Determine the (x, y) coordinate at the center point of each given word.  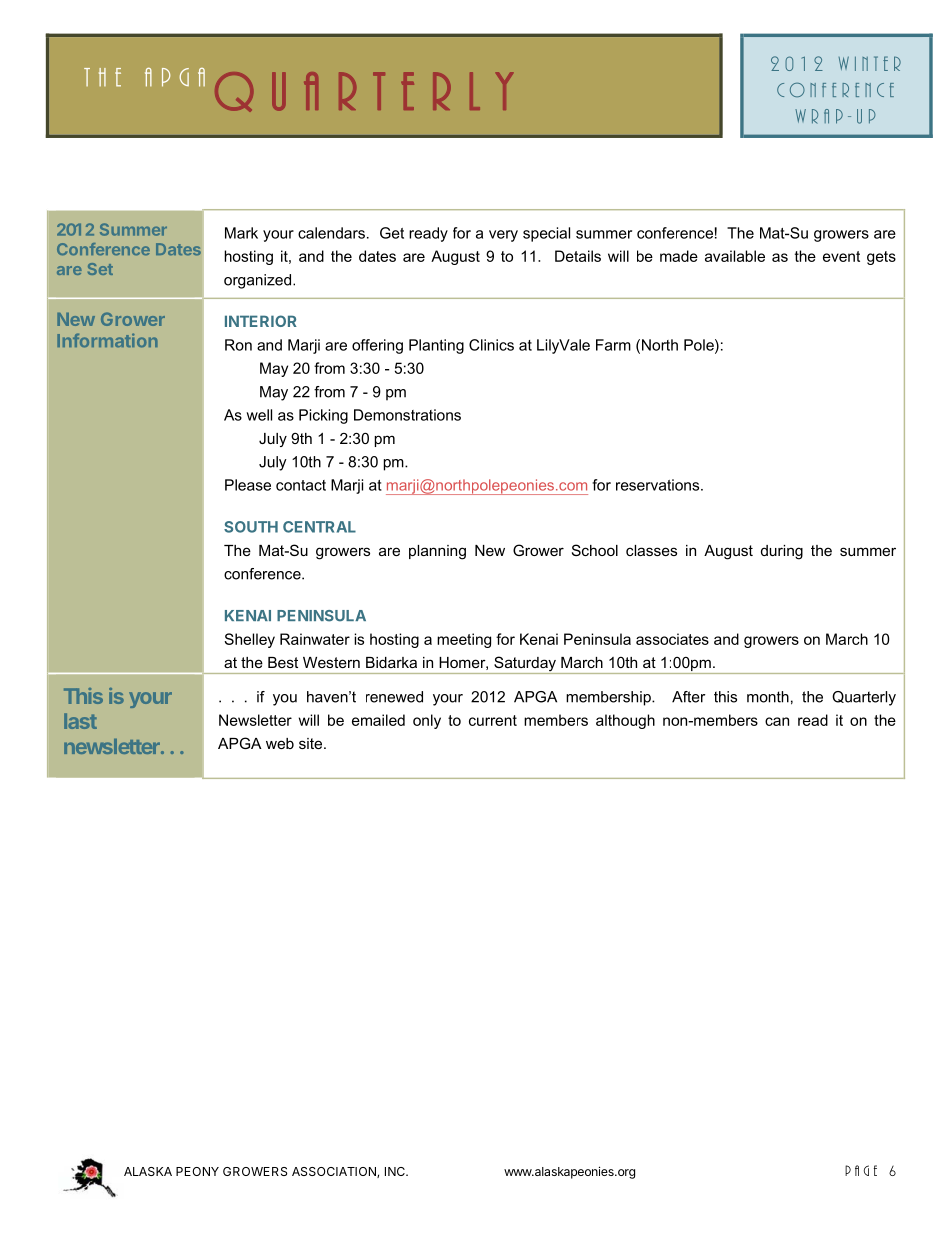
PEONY (197, 1171)
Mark (241, 233)
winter (870, 63)
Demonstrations (407, 415)
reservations (659, 485)
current (493, 720)
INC (396, 1171)
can (777, 721)
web (280, 743)
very (503, 236)
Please (248, 485)
